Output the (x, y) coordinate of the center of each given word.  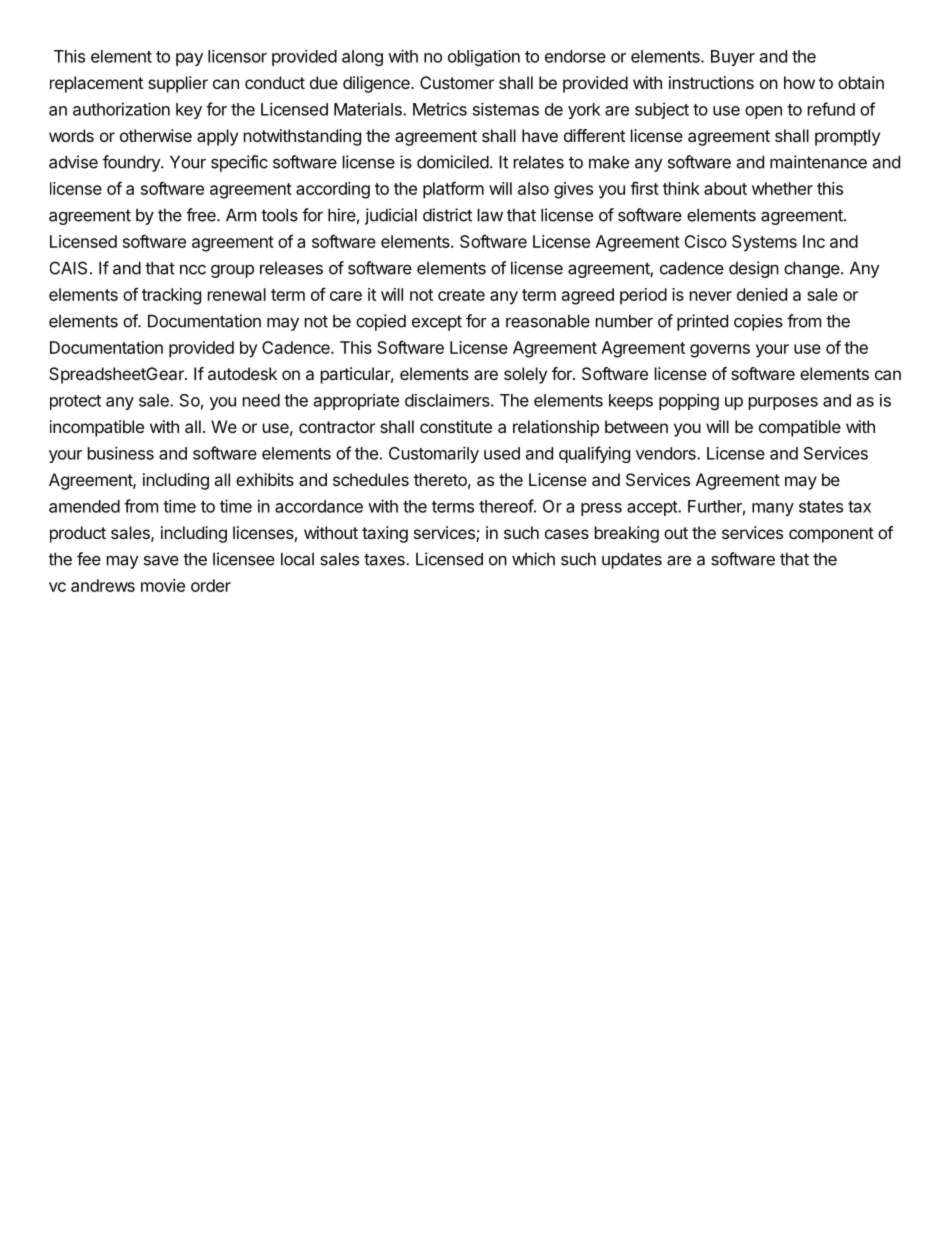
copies (758, 322)
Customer (457, 82)
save (161, 561)
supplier (178, 84)
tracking (171, 296)
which (533, 559)
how (799, 82)
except (437, 323)
